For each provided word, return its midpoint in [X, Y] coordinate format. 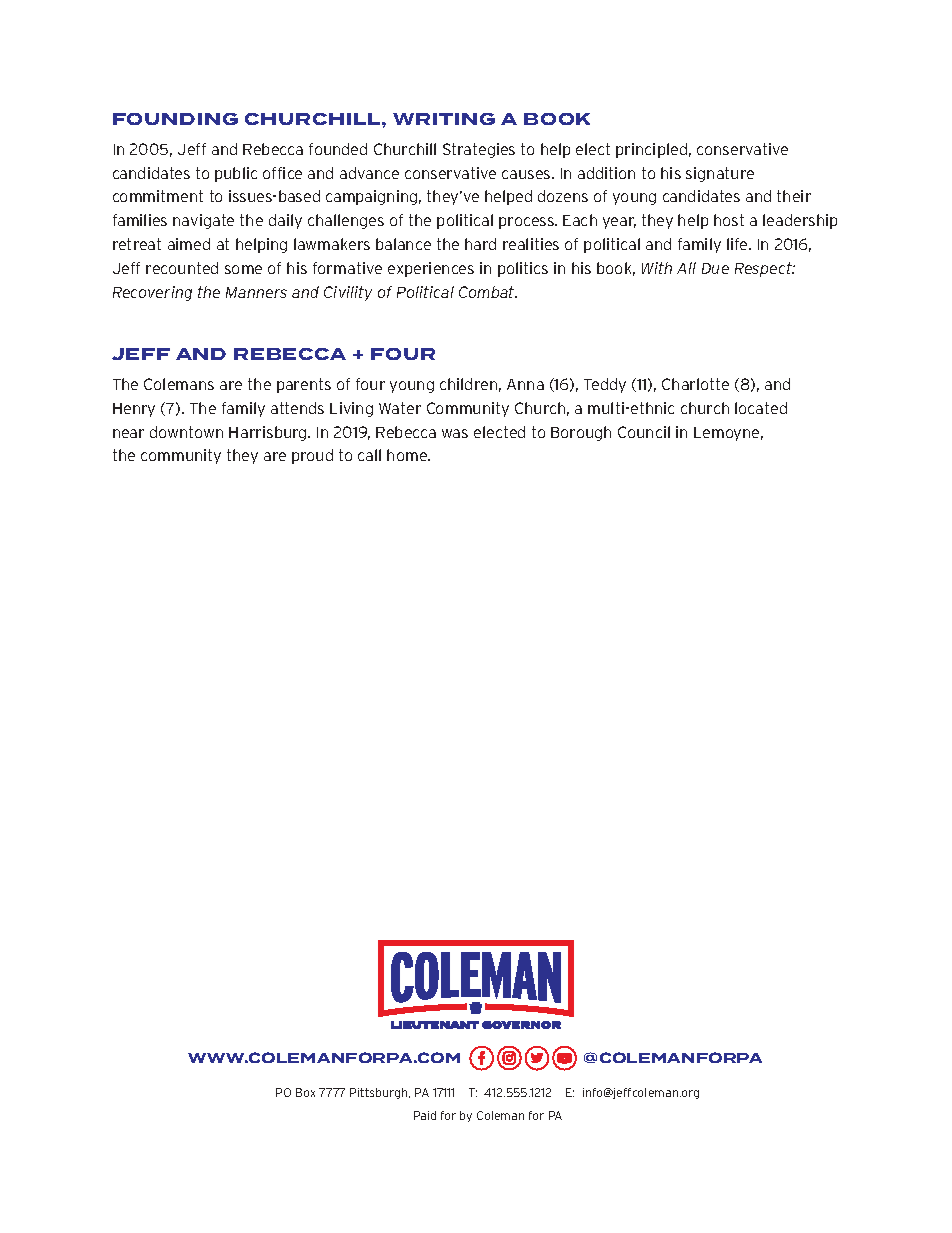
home [408, 455]
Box [305, 1092]
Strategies [479, 150]
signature [720, 174]
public [236, 174]
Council [644, 432]
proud [312, 456]
